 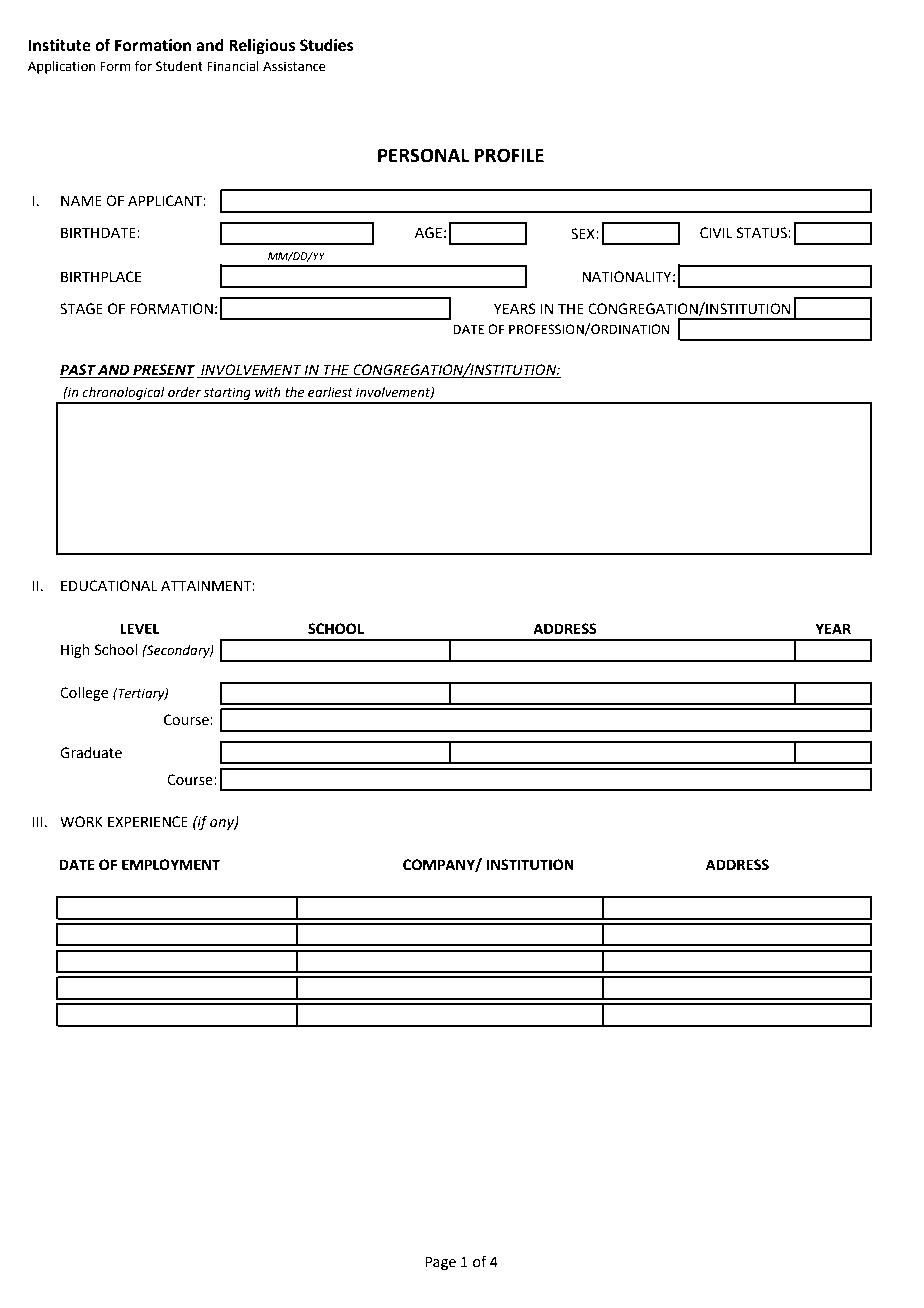 What do you see at coordinates (148, 822) in the document?
I see `EXPERIENCE` at bounding box center [148, 822].
